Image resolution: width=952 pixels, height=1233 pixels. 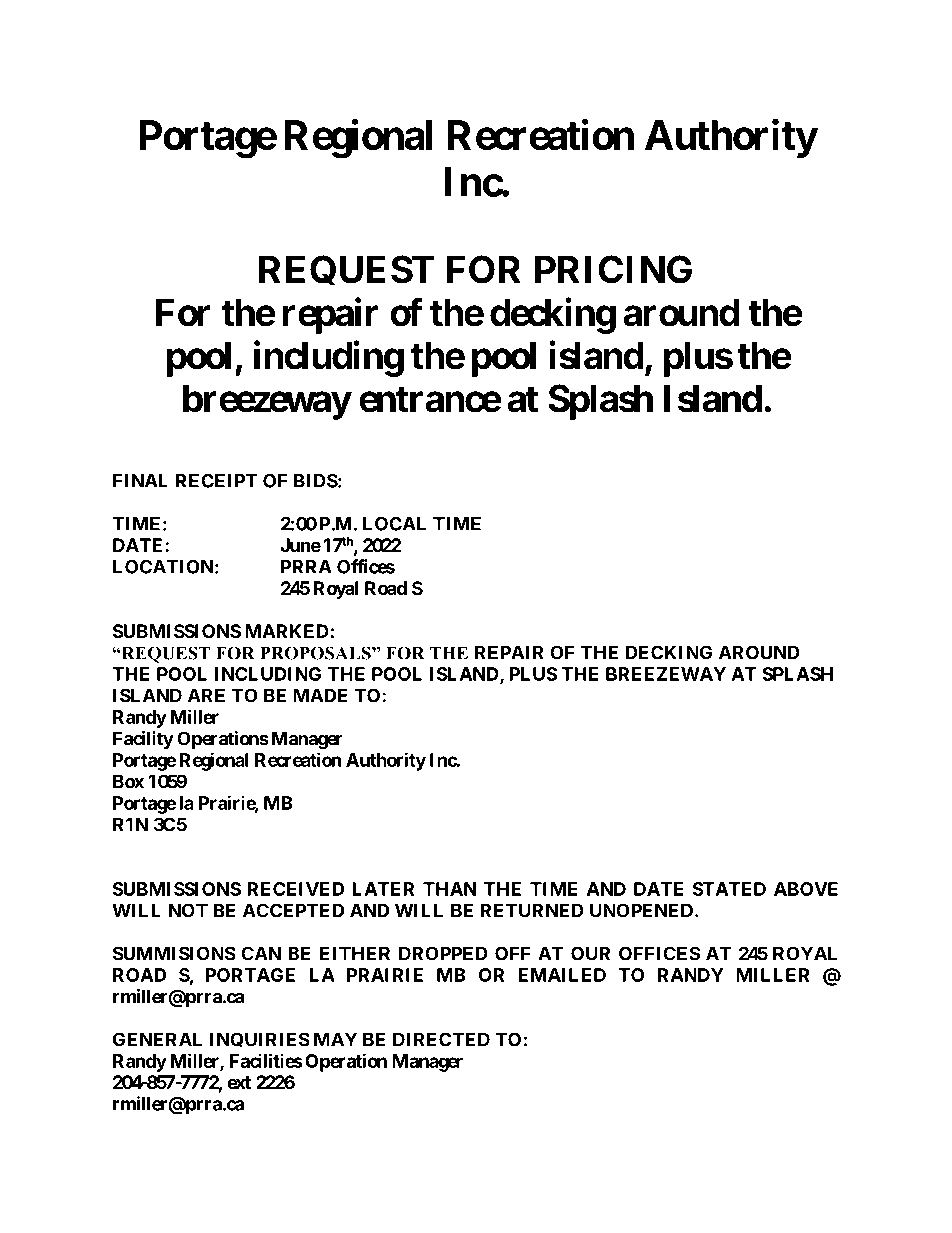 I want to click on LOCAL, so click(x=394, y=523).
